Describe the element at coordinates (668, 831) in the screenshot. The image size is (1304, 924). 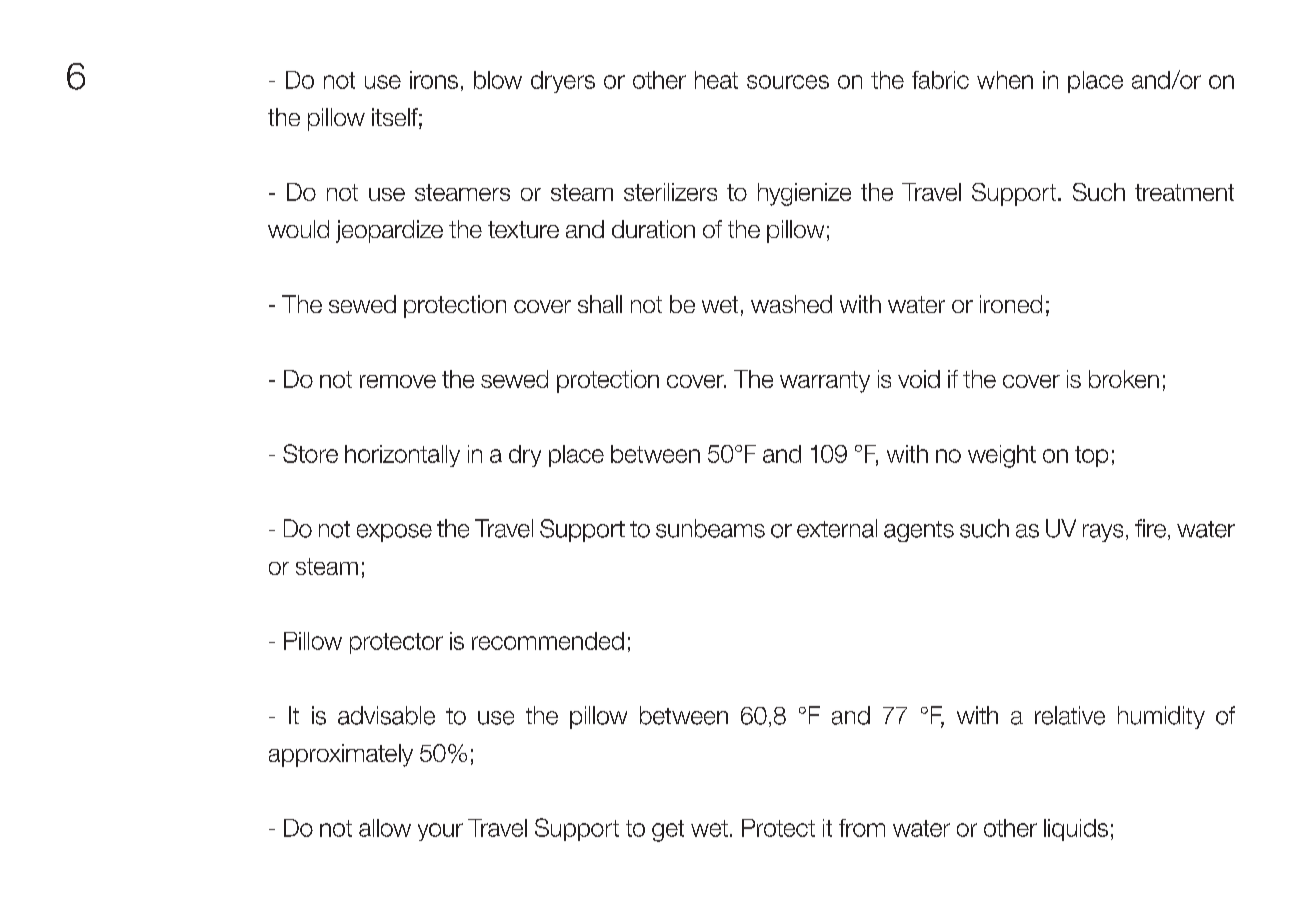
I see `get` at that location.
